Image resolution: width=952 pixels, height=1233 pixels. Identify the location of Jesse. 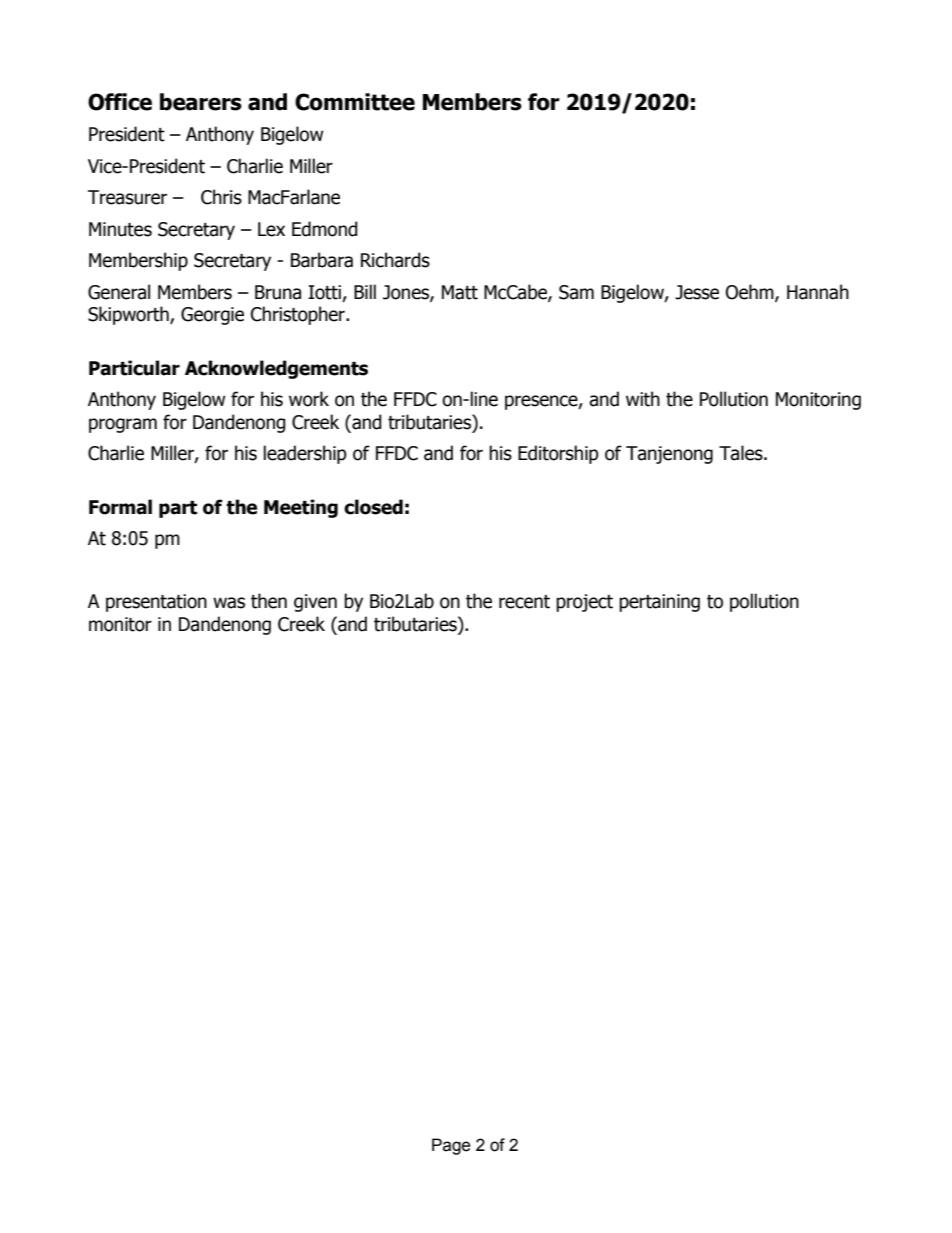
(697, 292).
